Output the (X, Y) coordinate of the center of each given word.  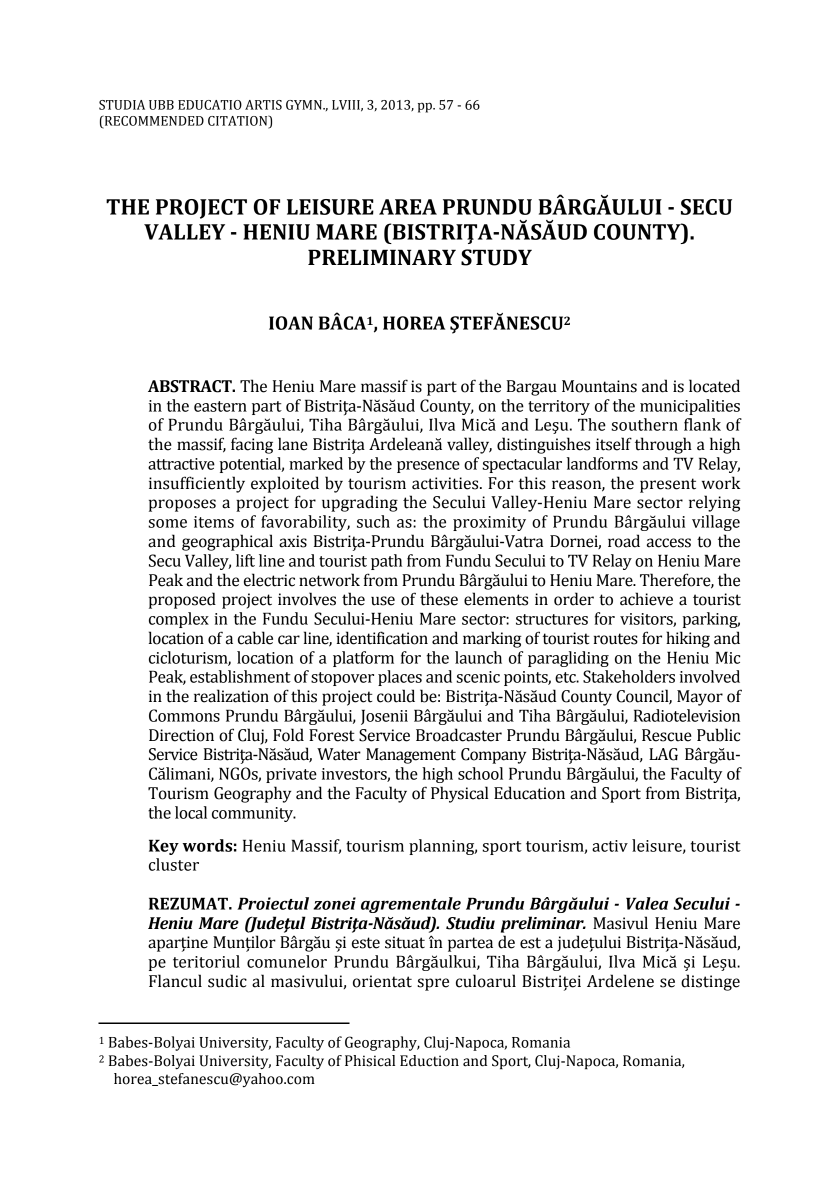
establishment (240, 676)
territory (559, 407)
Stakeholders (629, 676)
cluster (174, 864)
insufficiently (197, 484)
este (366, 943)
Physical (459, 794)
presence (428, 467)
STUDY (496, 257)
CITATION (239, 121)
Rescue (667, 735)
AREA (408, 207)
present (668, 485)
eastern (220, 406)
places (400, 678)
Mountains (599, 386)
